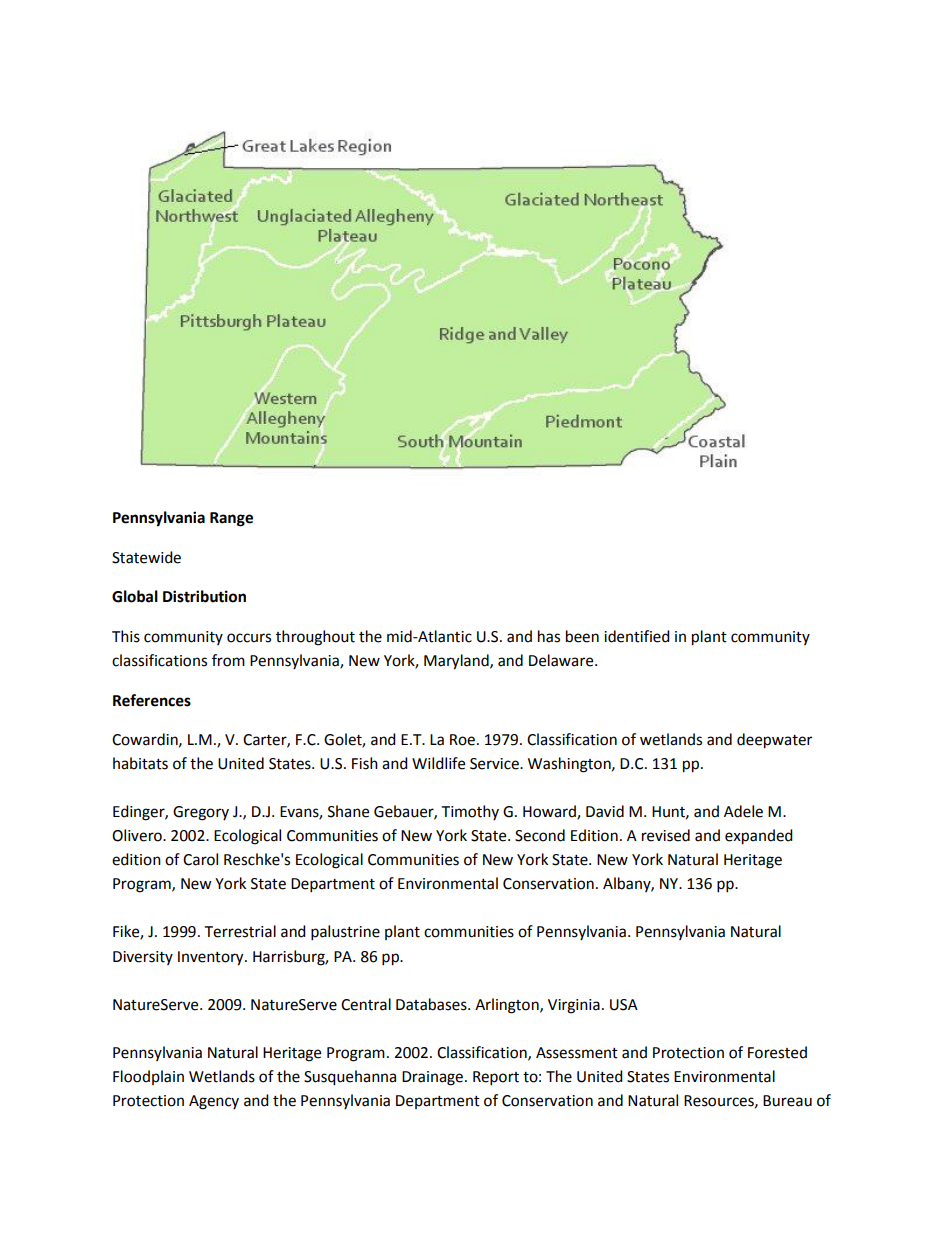 The width and height of the screenshot is (952, 1233). What do you see at coordinates (201, 813) in the screenshot?
I see `Gregory` at bounding box center [201, 813].
